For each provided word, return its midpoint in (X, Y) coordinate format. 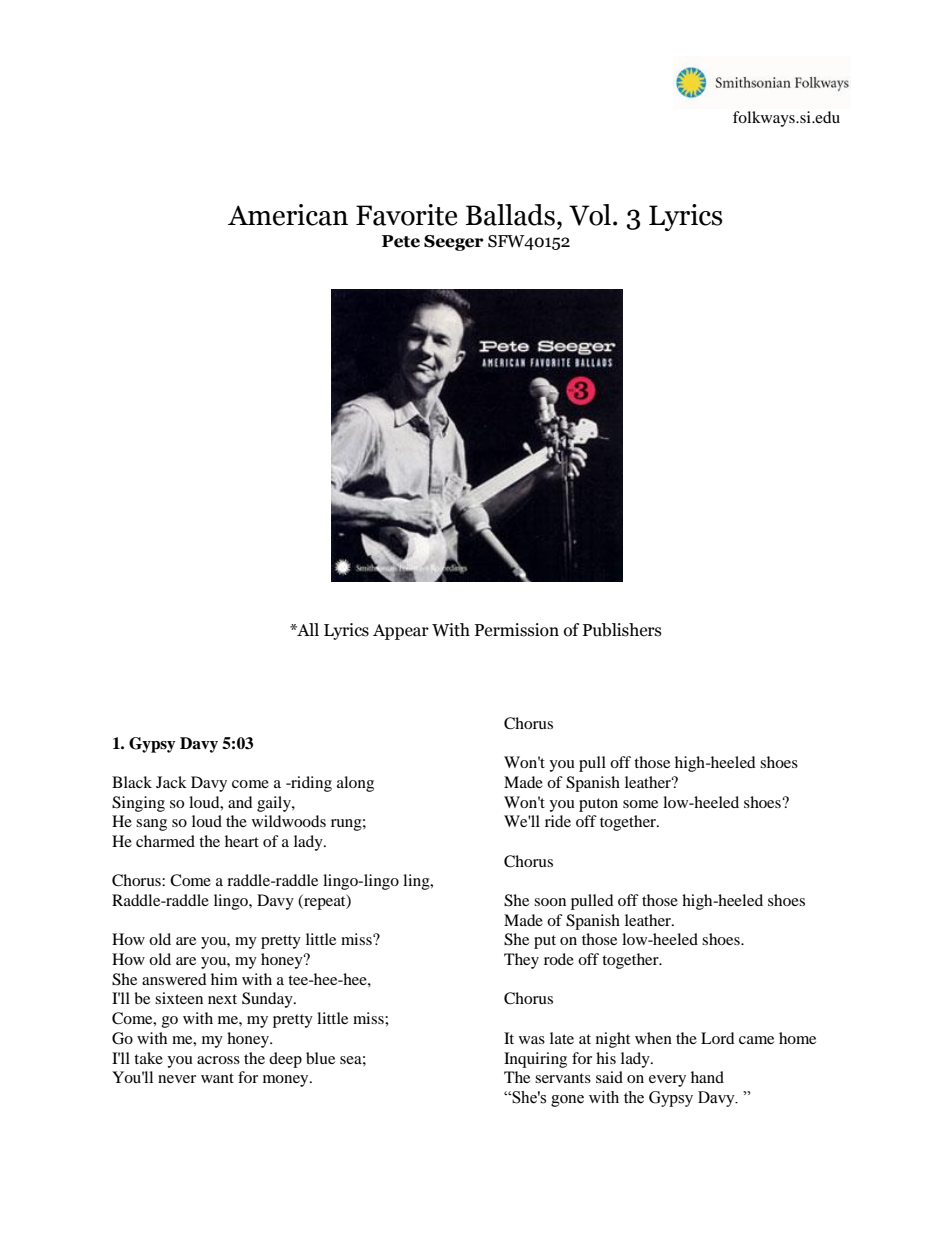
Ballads (510, 215)
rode (559, 959)
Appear (401, 632)
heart (242, 841)
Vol (590, 215)
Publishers (622, 630)
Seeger (454, 243)
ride (558, 821)
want (217, 1078)
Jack (171, 782)
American (288, 215)
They (521, 961)
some (640, 804)
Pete (401, 241)
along (355, 784)
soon (550, 902)
